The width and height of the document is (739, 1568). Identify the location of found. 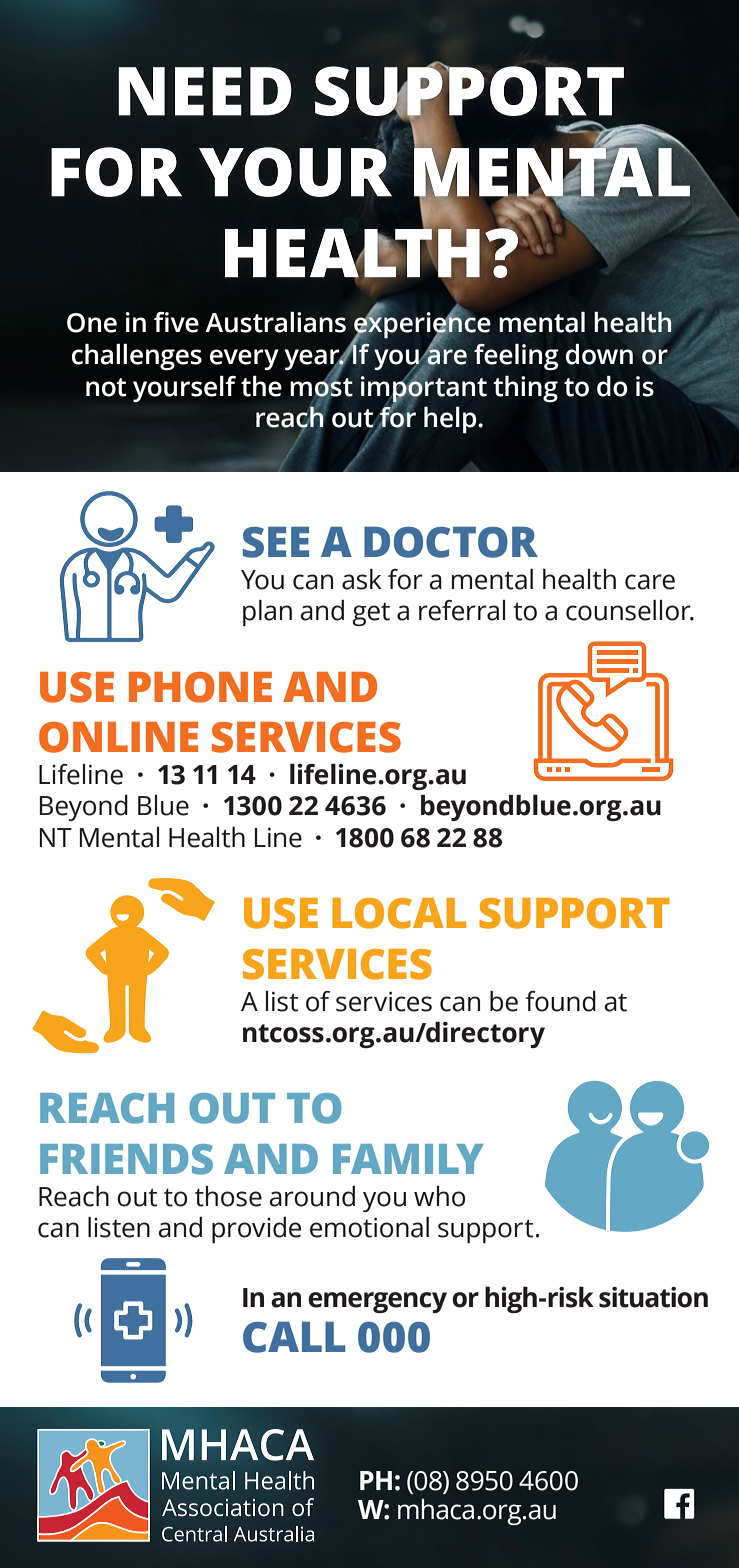
(560, 1001).
